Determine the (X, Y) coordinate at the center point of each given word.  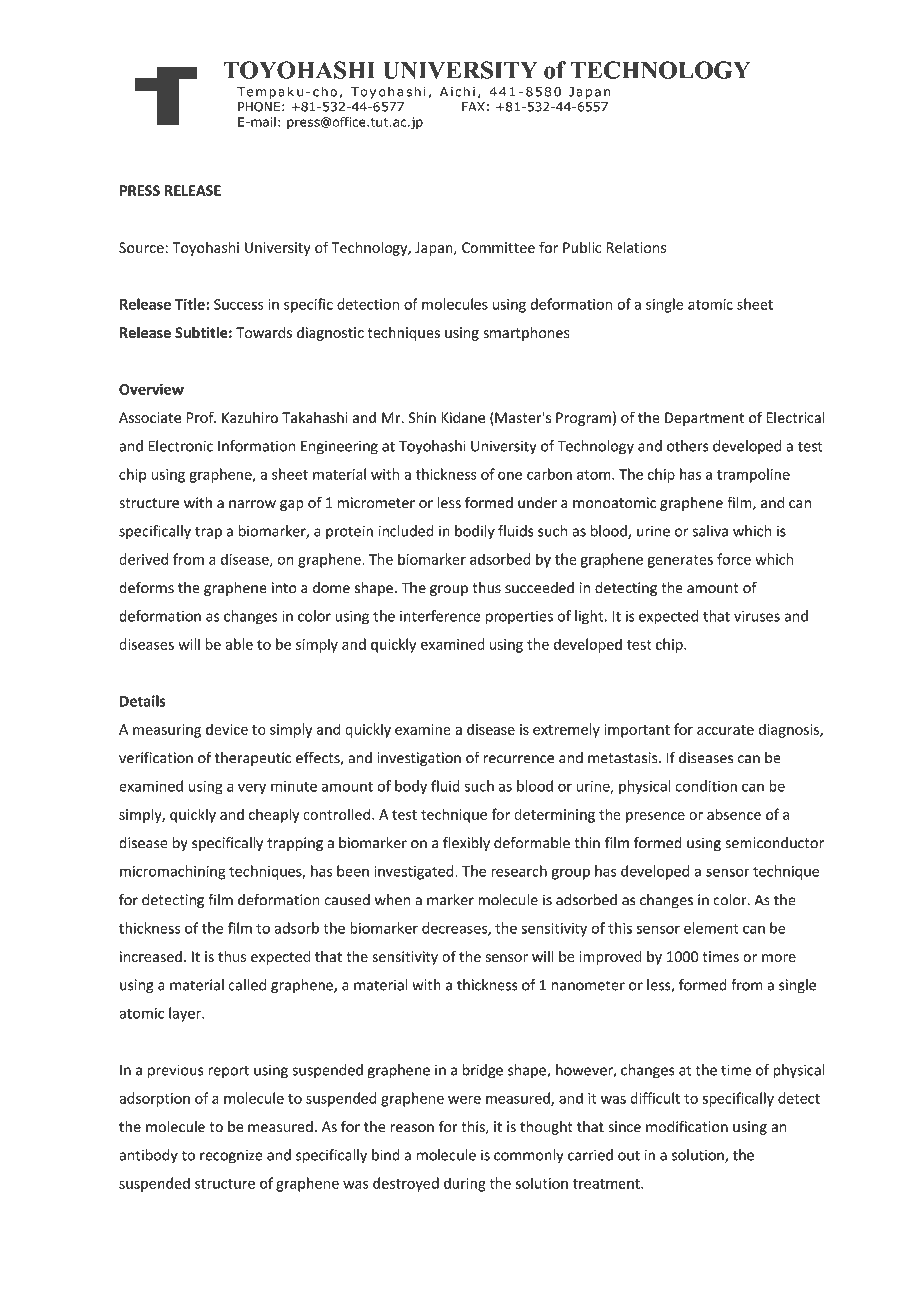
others (688, 446)
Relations (636, 247)
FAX (473, 106)
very (252, 789)
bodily (475, 532)
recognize (231, 1156)
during (464, 1184)
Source (142, 247)
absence (734, 814)
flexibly (466, 844)
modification (687, 1126)
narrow (252, 504)
